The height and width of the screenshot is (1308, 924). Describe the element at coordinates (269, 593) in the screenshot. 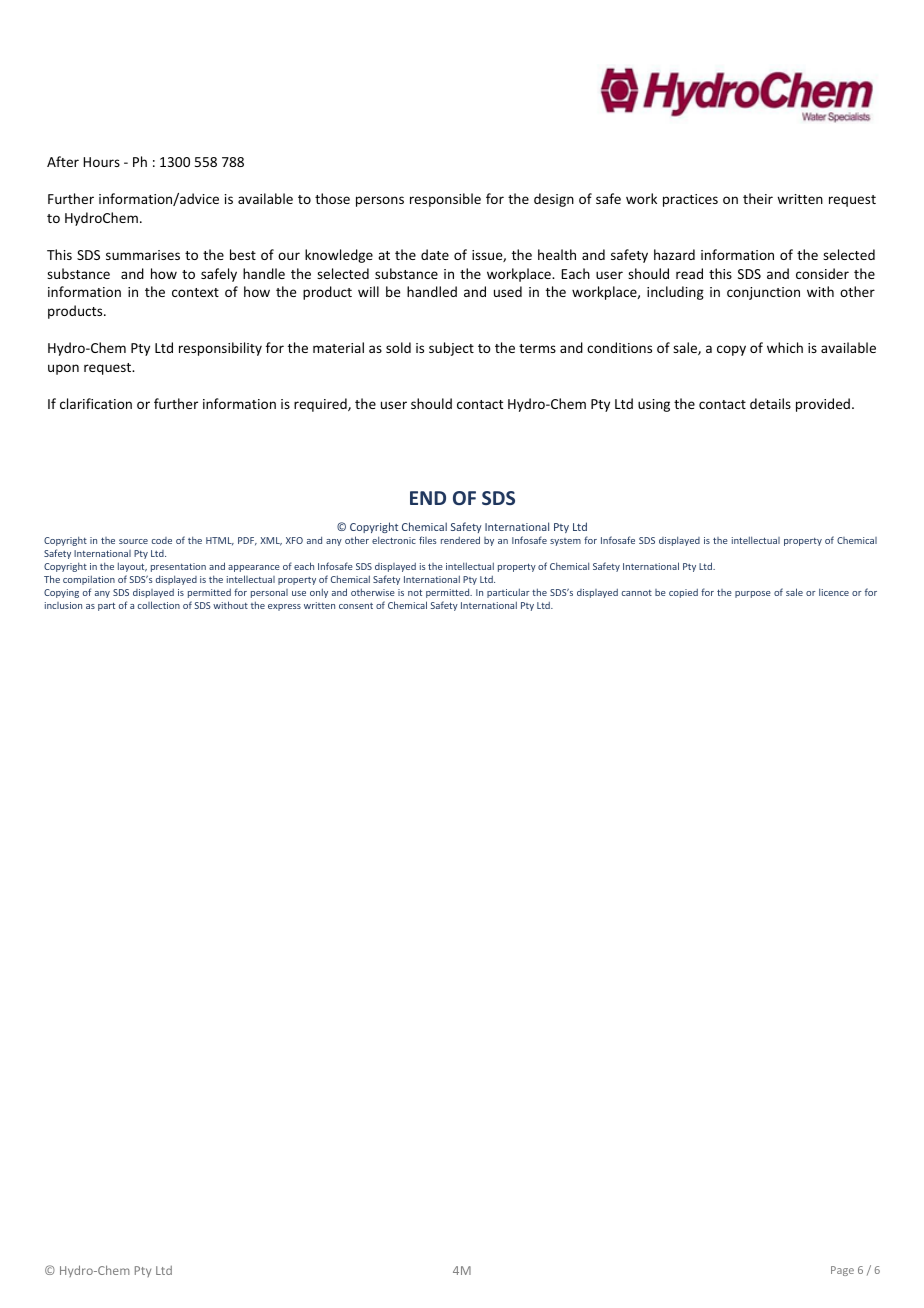

I see `personal` at that location.
